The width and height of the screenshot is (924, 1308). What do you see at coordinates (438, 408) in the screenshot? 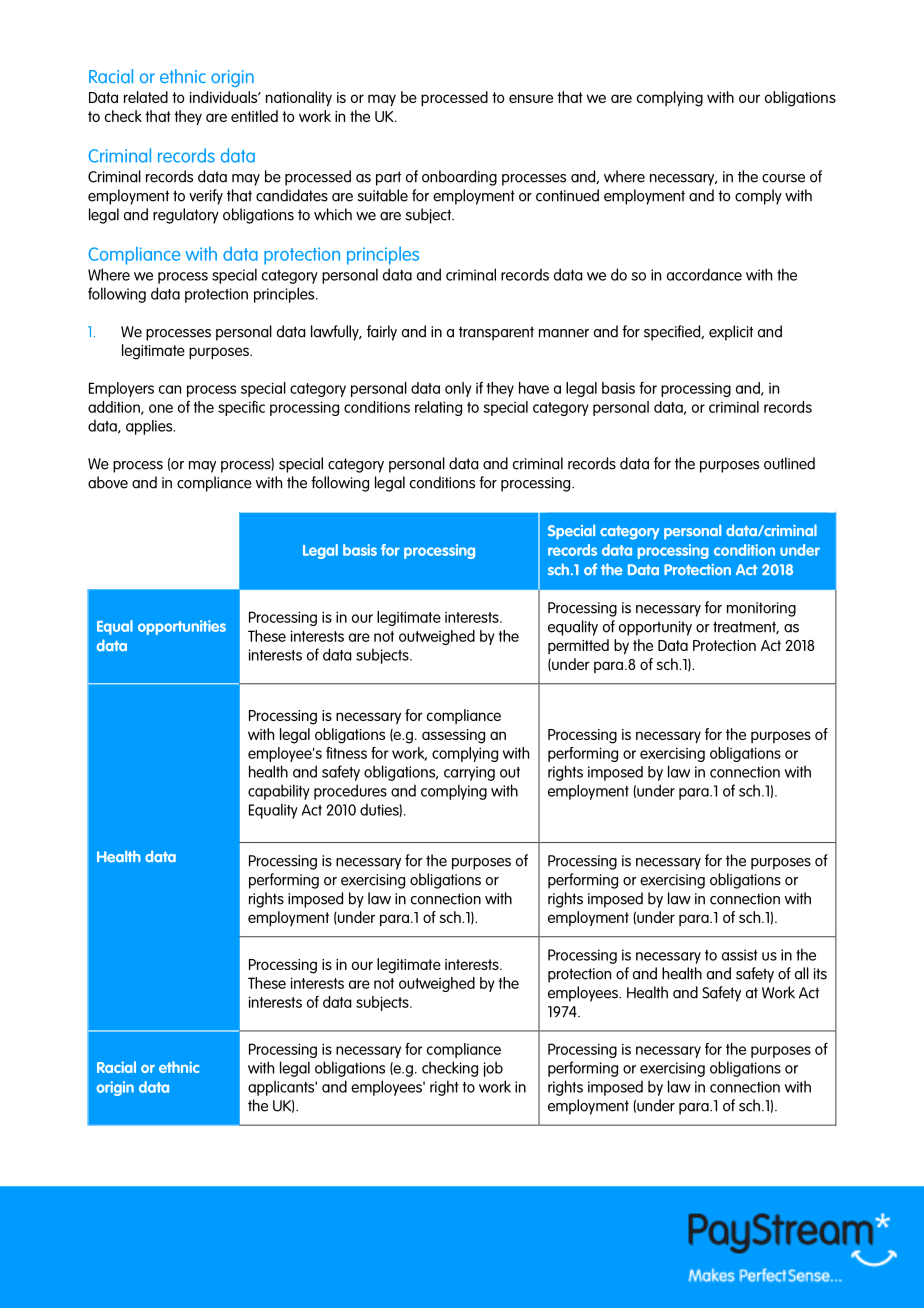
I see `relating` at bounding box center [438, 408].
